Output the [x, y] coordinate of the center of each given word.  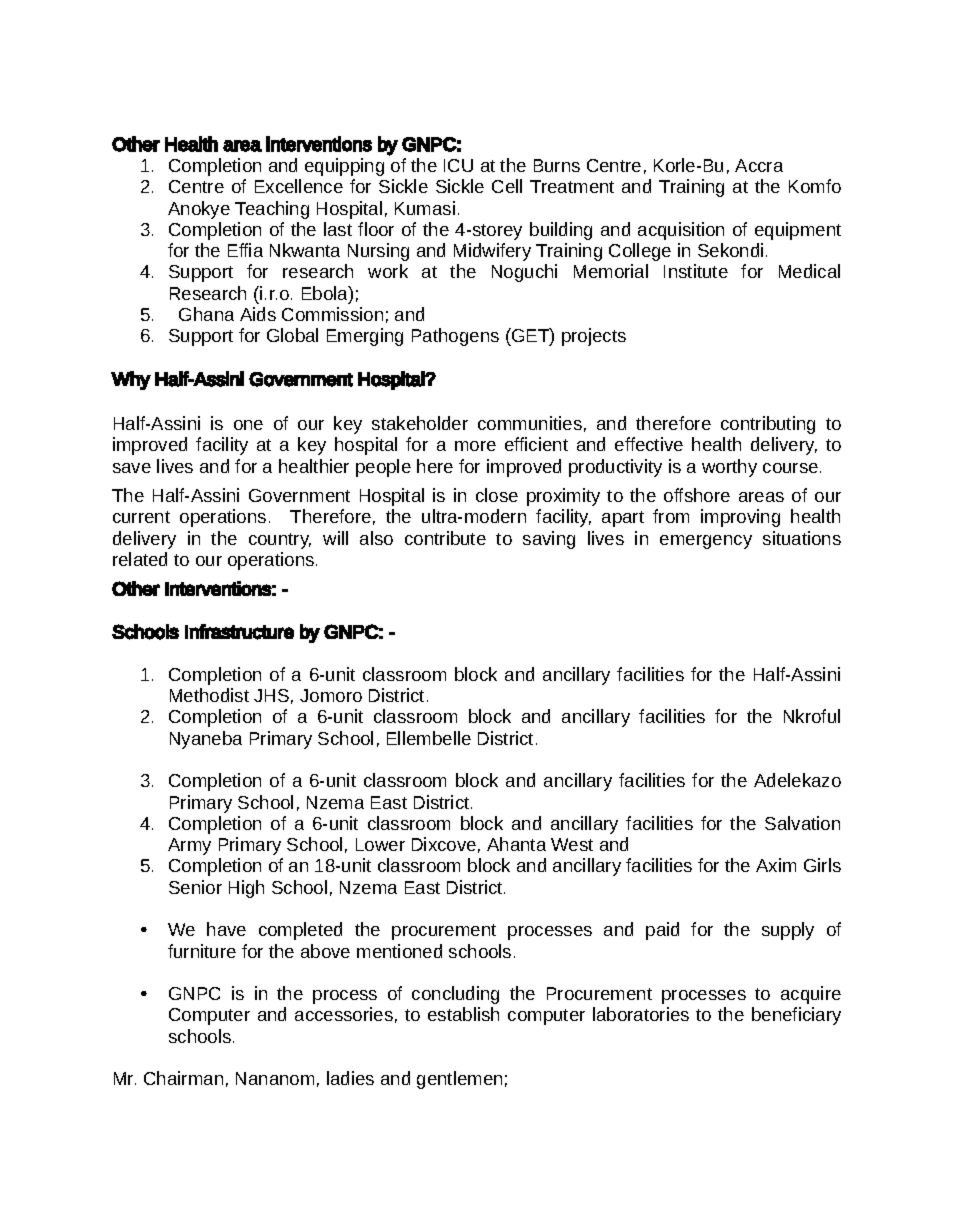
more [475, 446]
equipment [798, 231]
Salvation [802, 823]
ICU [458, 165]
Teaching [272, 210]
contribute [445, 538]
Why [131, 380]
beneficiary [796, 1016]
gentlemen [459, 1080]
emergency [706, 542]
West [572, 844]
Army [189, 846]
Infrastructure [239, 632]
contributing [768, 425]
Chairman [183, 1078]
